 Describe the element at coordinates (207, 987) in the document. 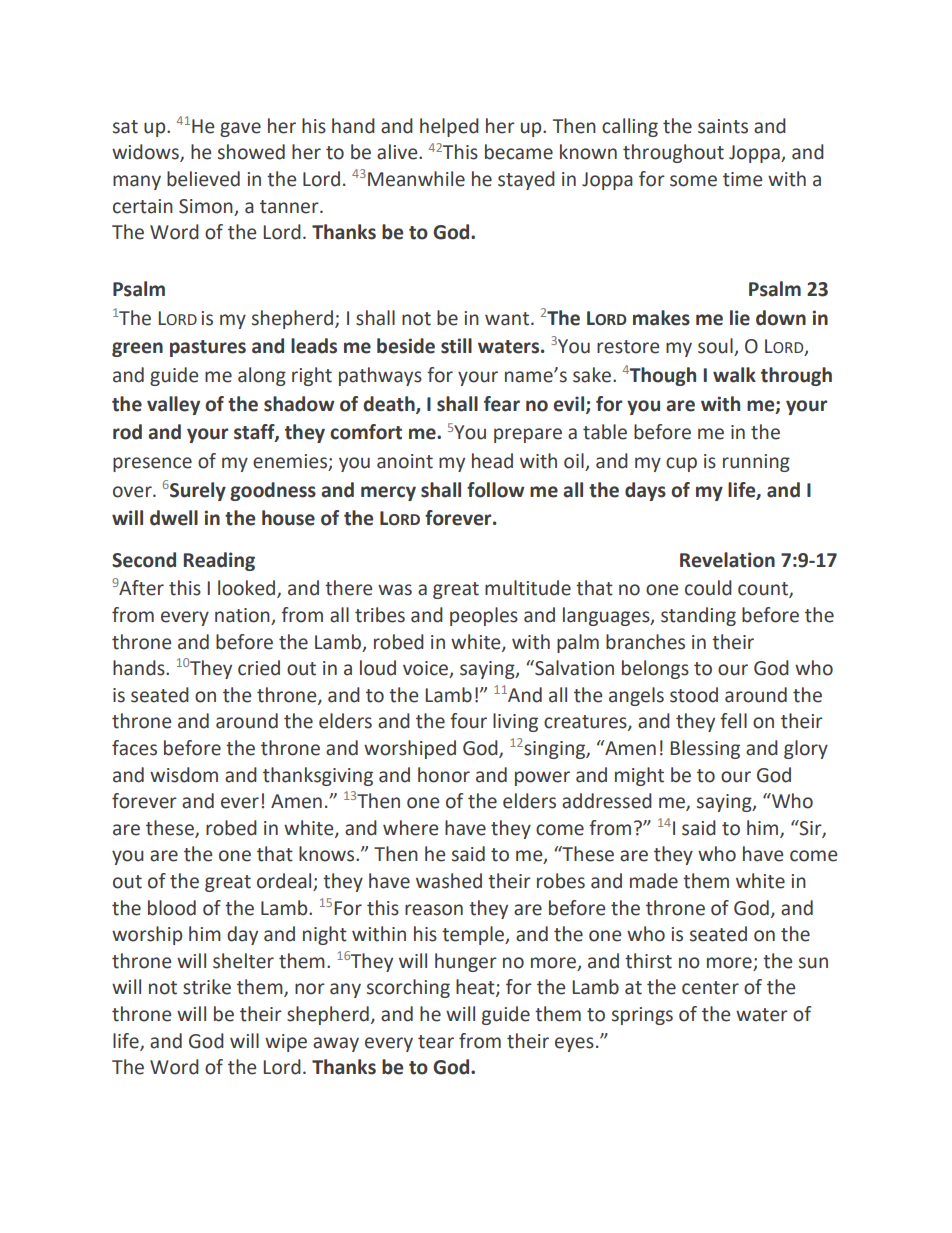

I see `strike` at that location.
